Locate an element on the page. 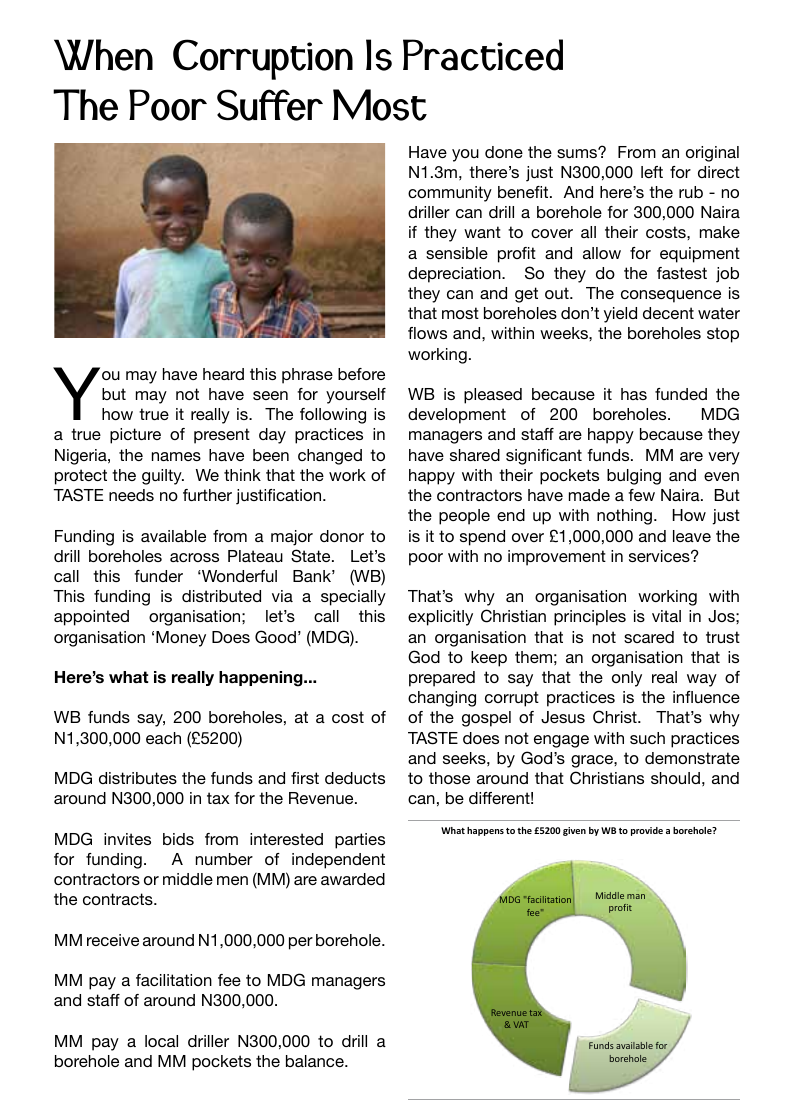 The width and height of the image is (785, 1114). Practiced is located at coordinates (483, 55).
